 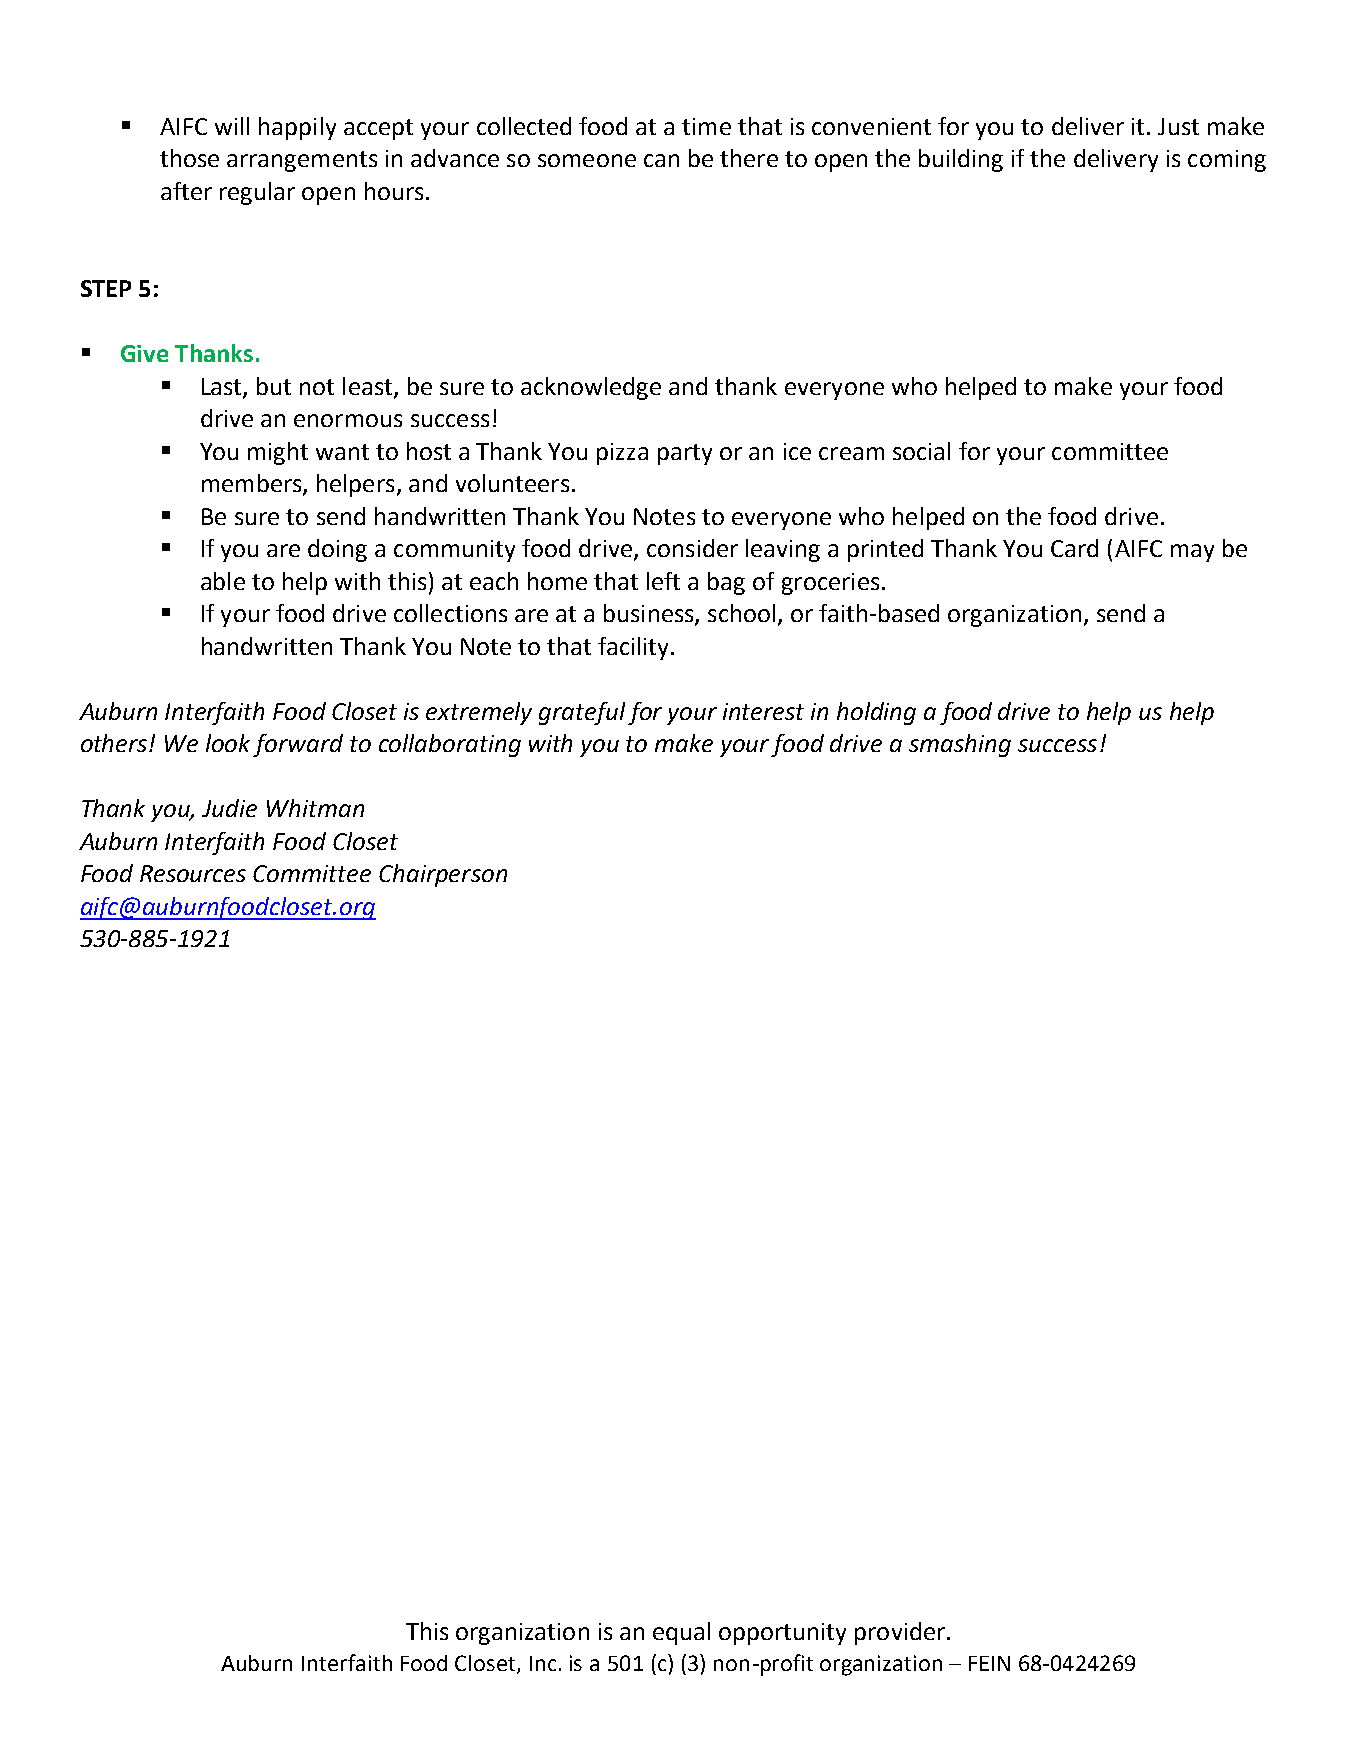 I want to click on Resources, so click(x=193, y=873).
